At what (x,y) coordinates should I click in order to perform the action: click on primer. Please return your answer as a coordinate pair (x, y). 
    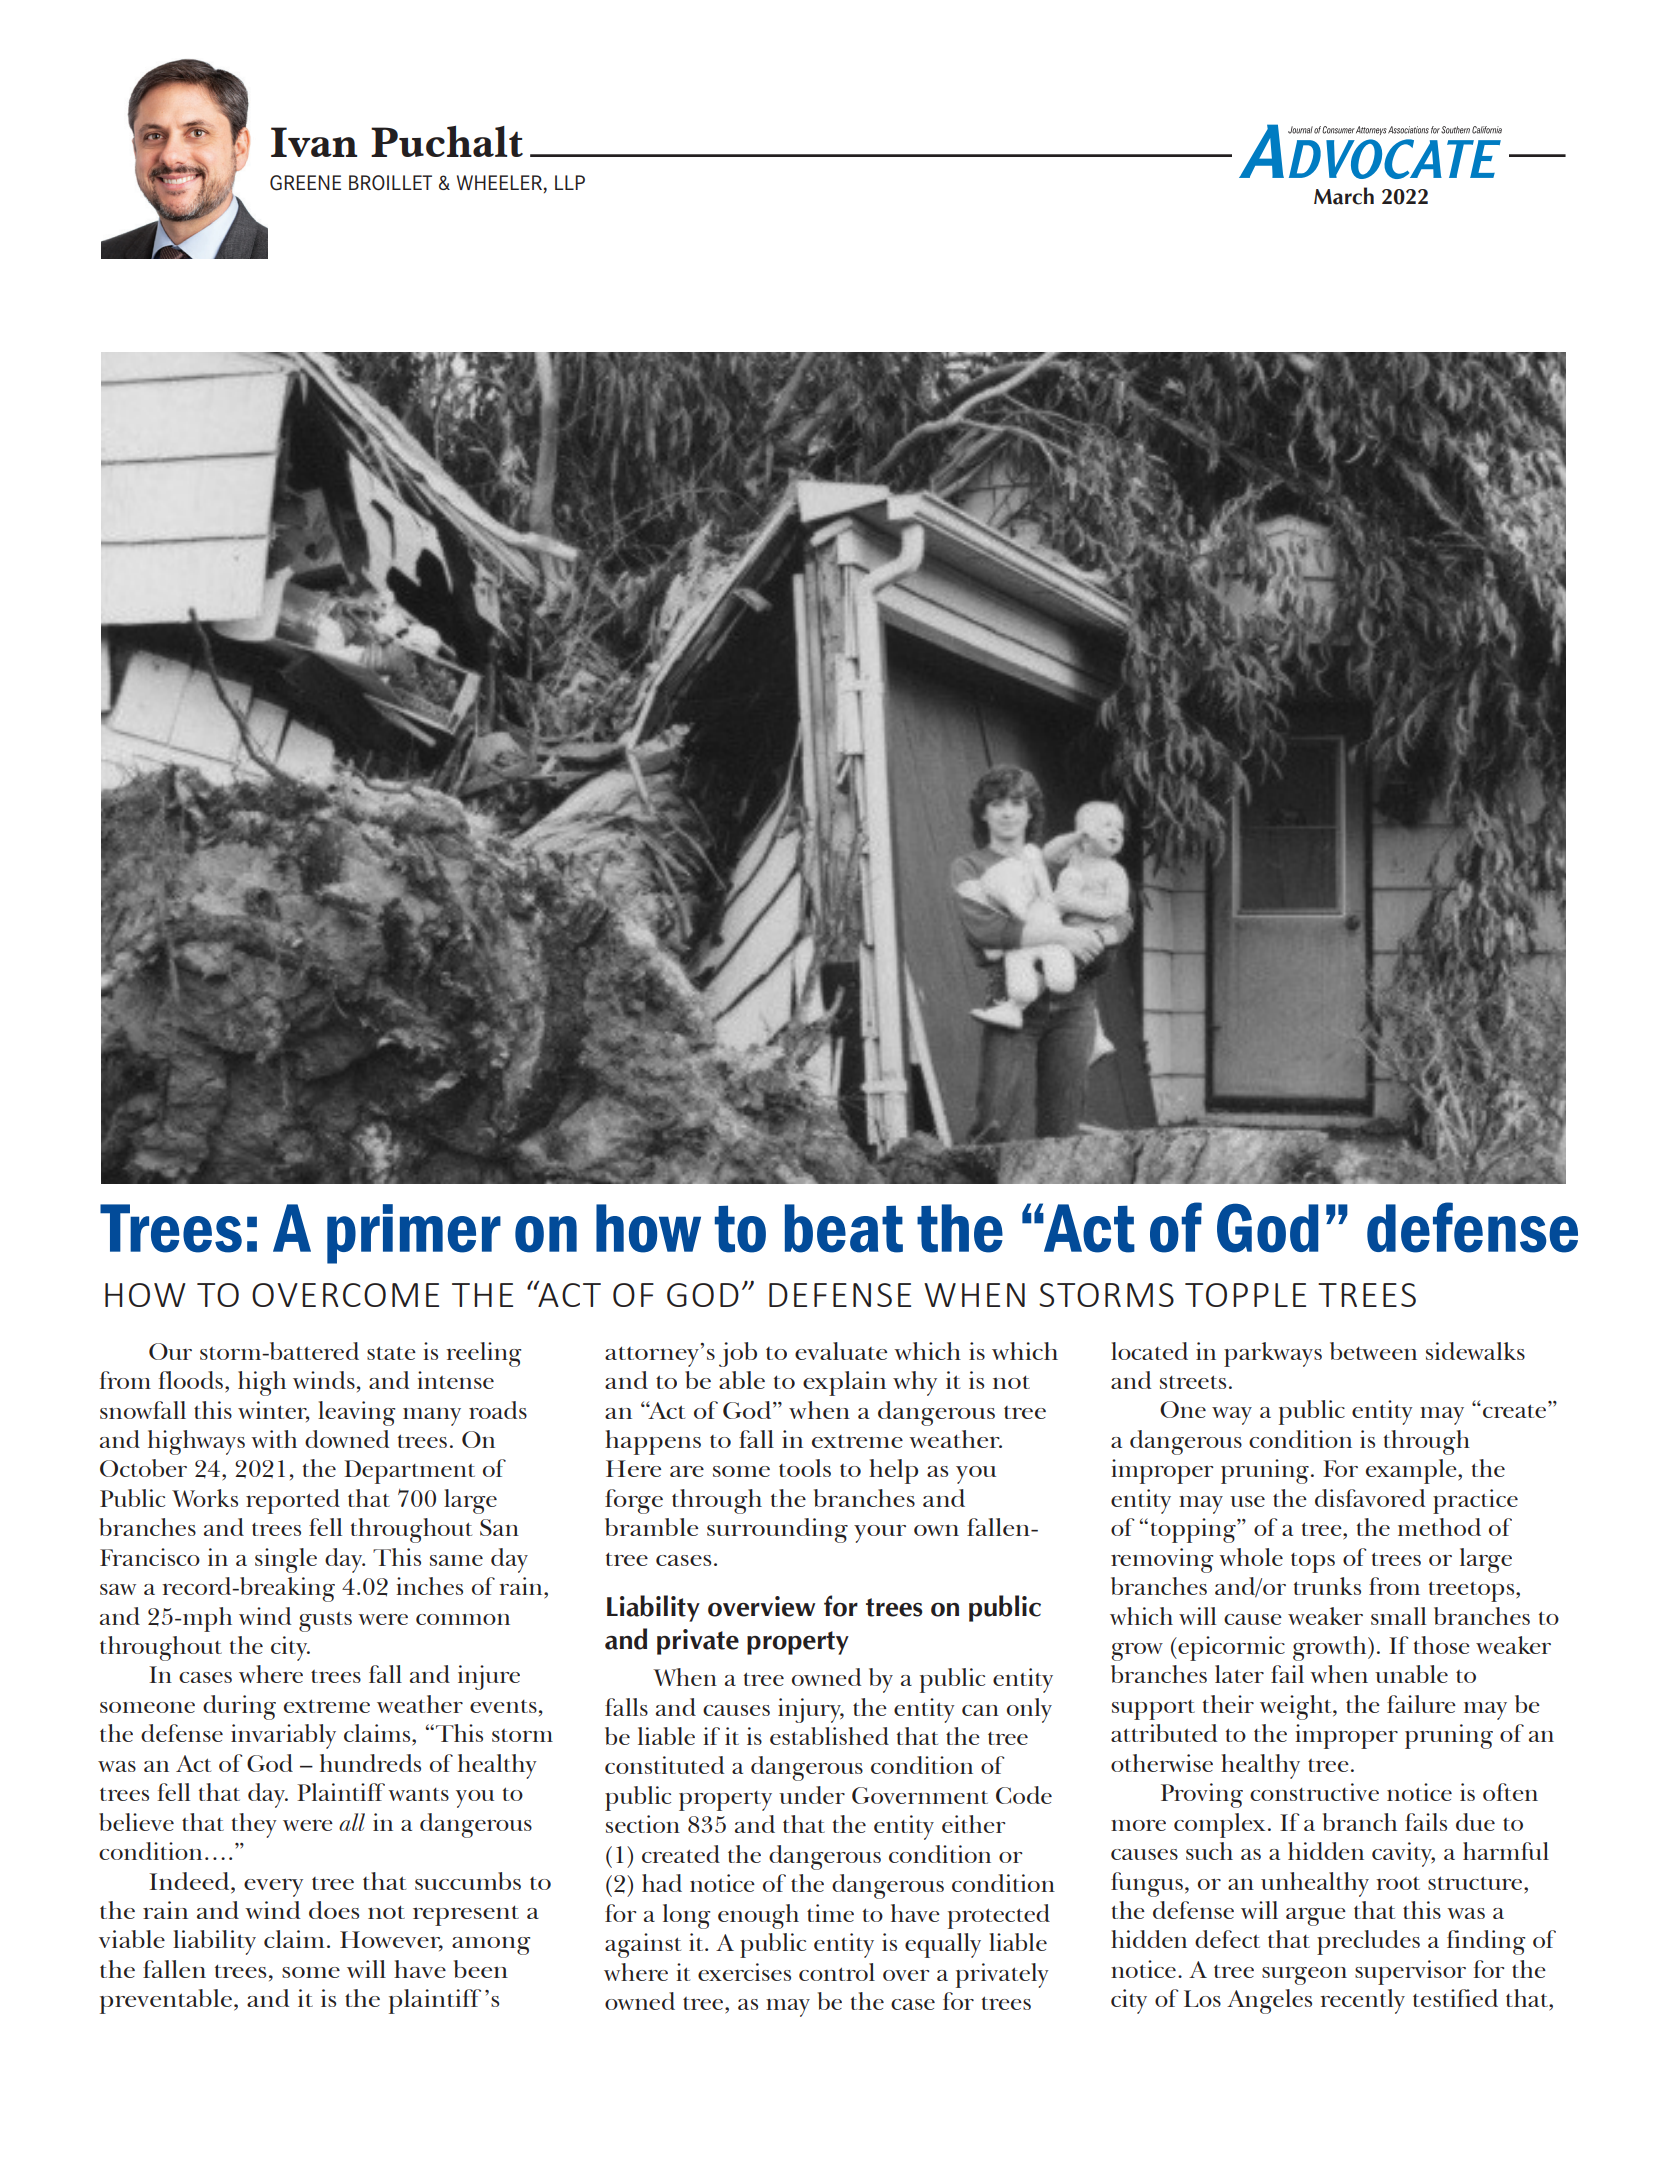
    Looking at the image, I should click on (414, 1234).
